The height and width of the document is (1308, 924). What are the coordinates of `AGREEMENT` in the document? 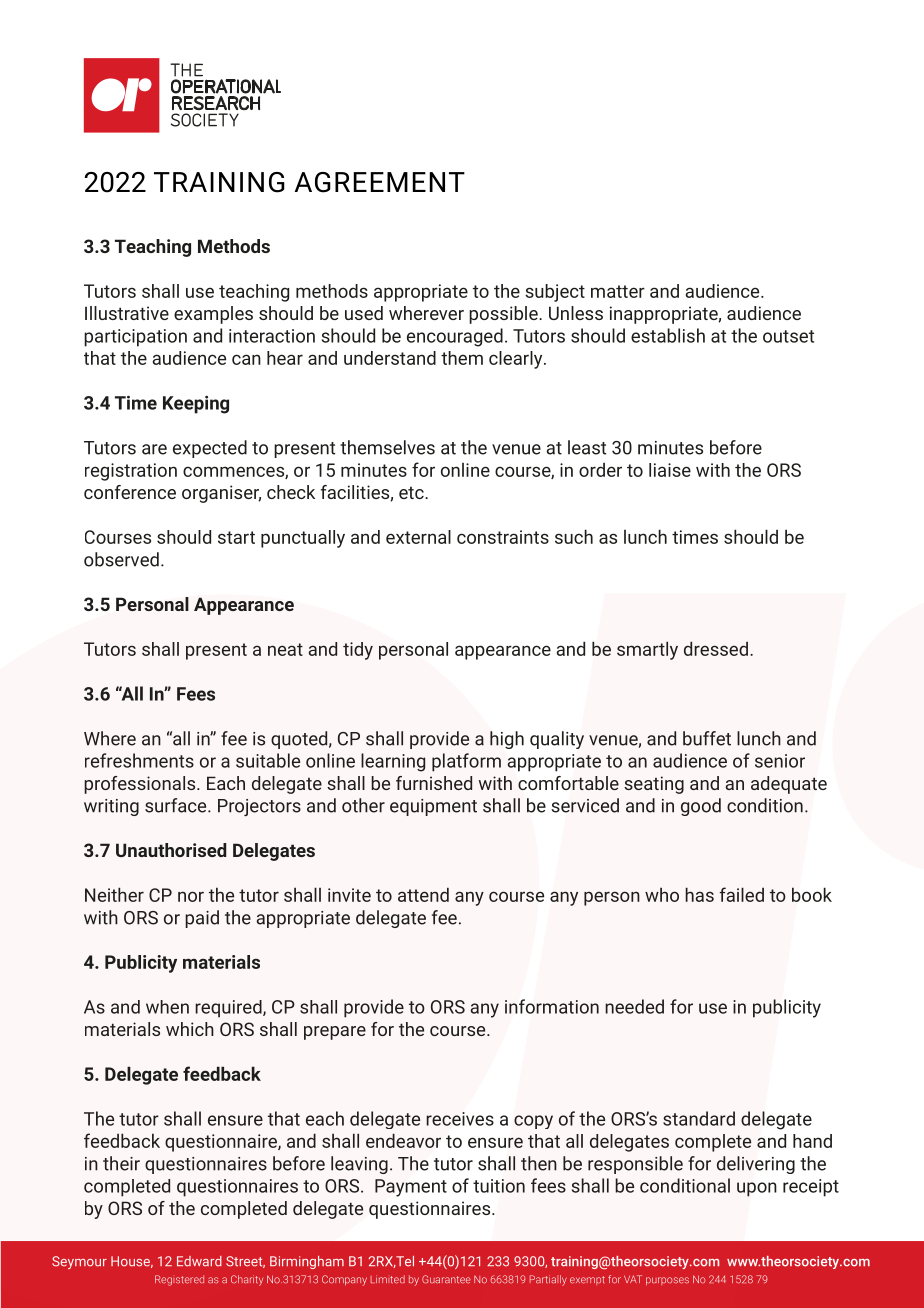 It's located at (380, 182).
